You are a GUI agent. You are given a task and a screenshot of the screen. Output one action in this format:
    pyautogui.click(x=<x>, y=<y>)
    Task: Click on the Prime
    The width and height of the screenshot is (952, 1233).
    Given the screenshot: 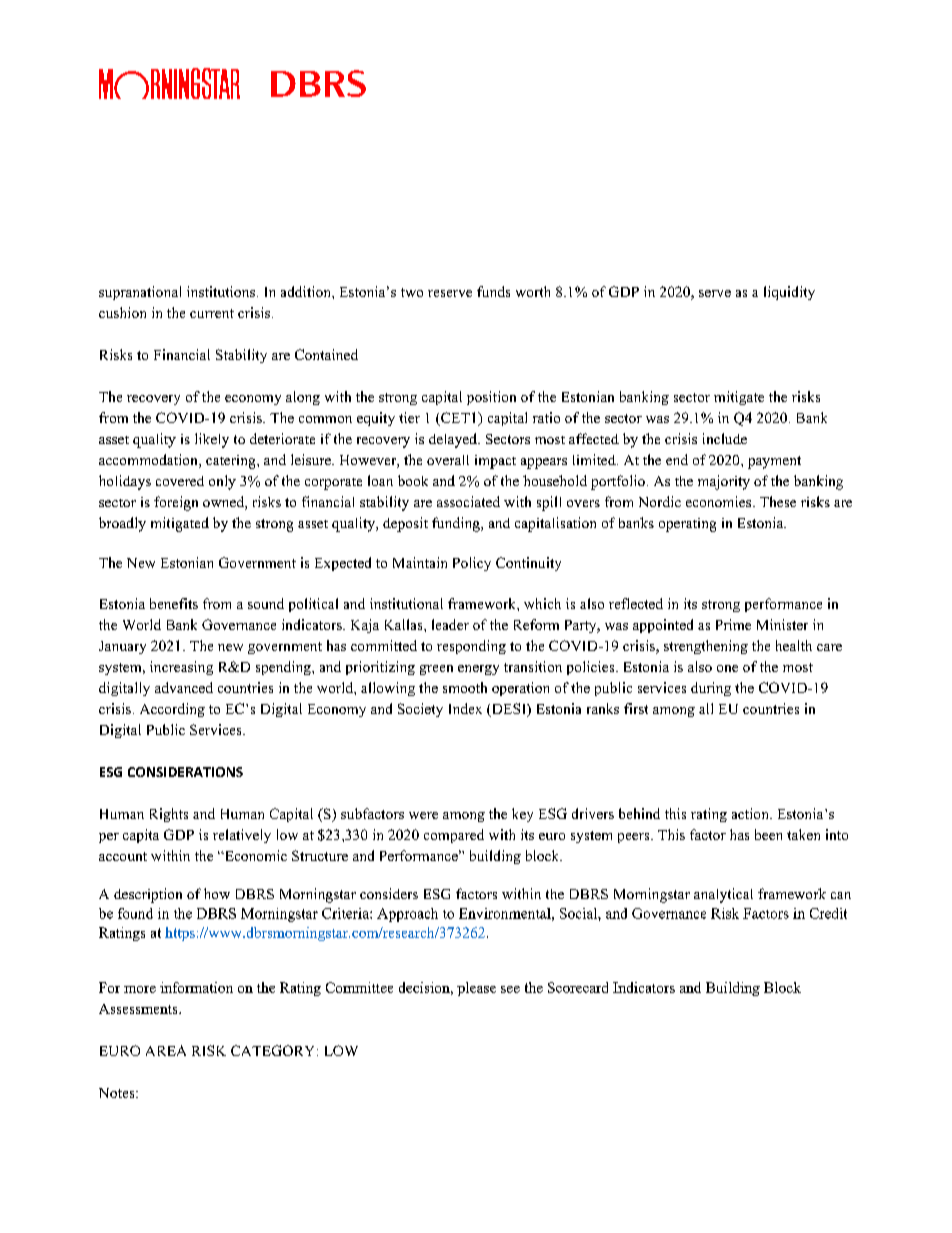 What is the action you would take?
    pyautogui.click(x=733, y=624)
